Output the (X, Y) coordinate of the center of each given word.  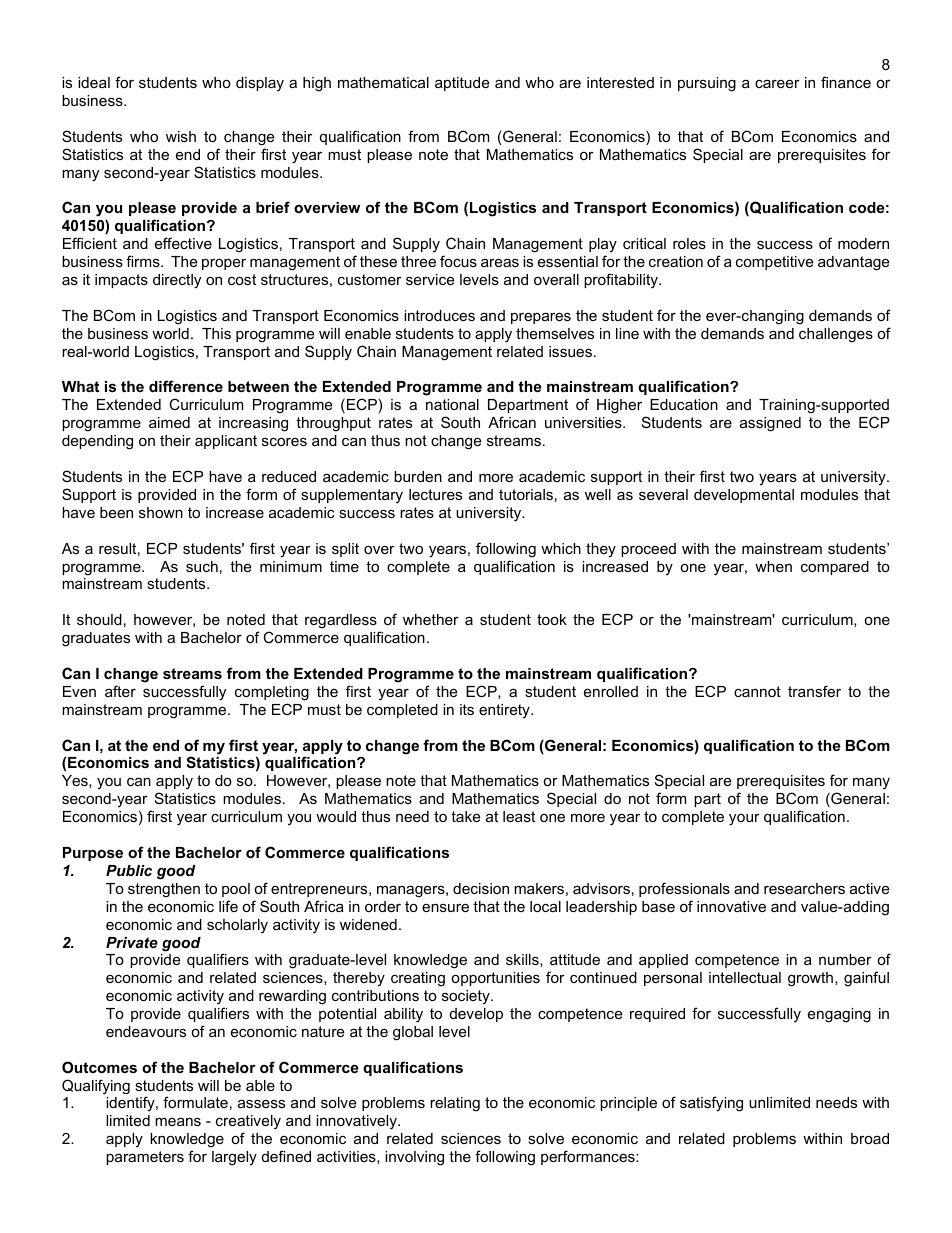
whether (431, 619)
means (178, 1122)
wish (181, 136)
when (773, 566)
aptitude (462, 84)
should (99, 619)
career (777, 83)
